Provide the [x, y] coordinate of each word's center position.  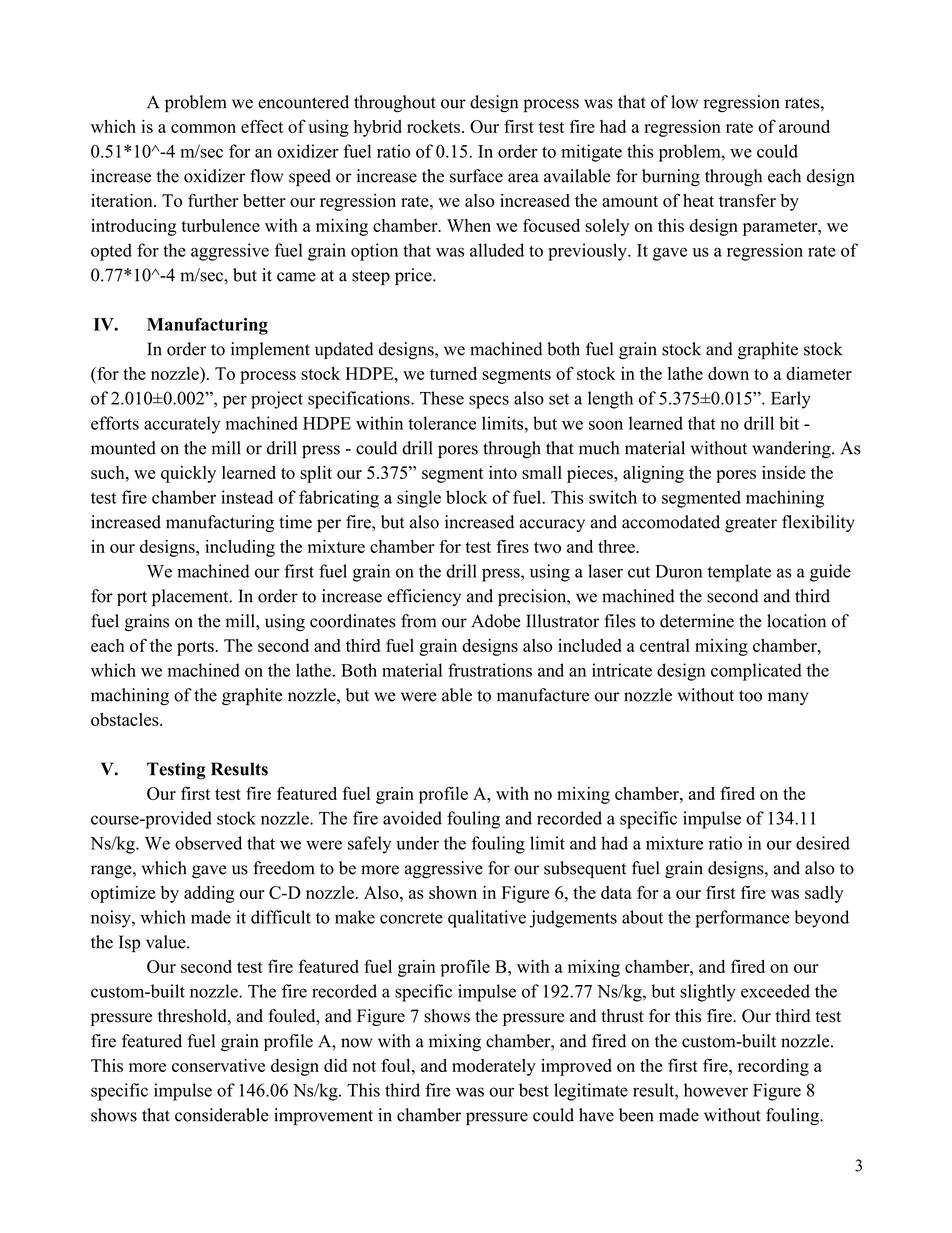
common [203, 128]
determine [697, 621]
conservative [218, 1065]
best [534, 1090]
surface [476, 176]
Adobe [496, 621]
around [804, 126]
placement [191, 598]
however [716, 1090]
